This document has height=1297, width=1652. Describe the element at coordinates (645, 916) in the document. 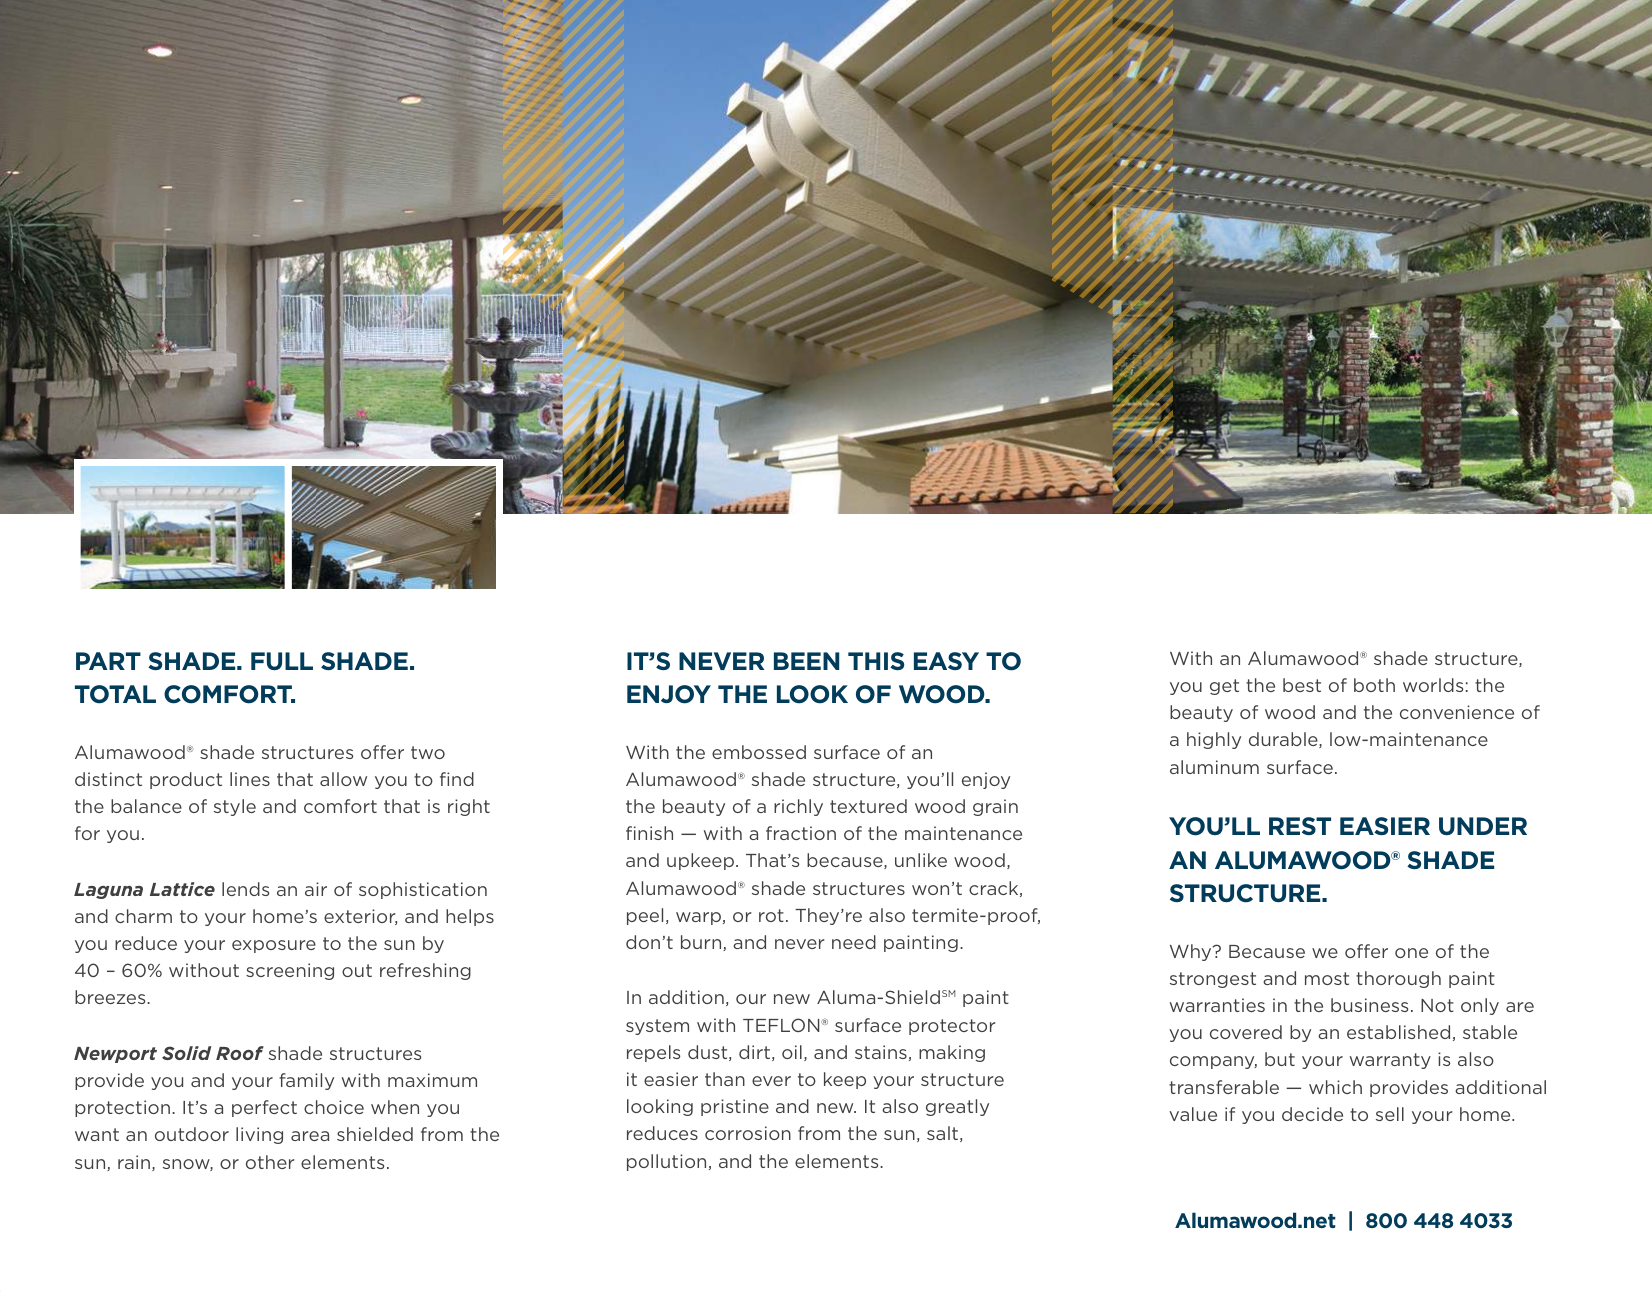

I see `peel` at that location.
